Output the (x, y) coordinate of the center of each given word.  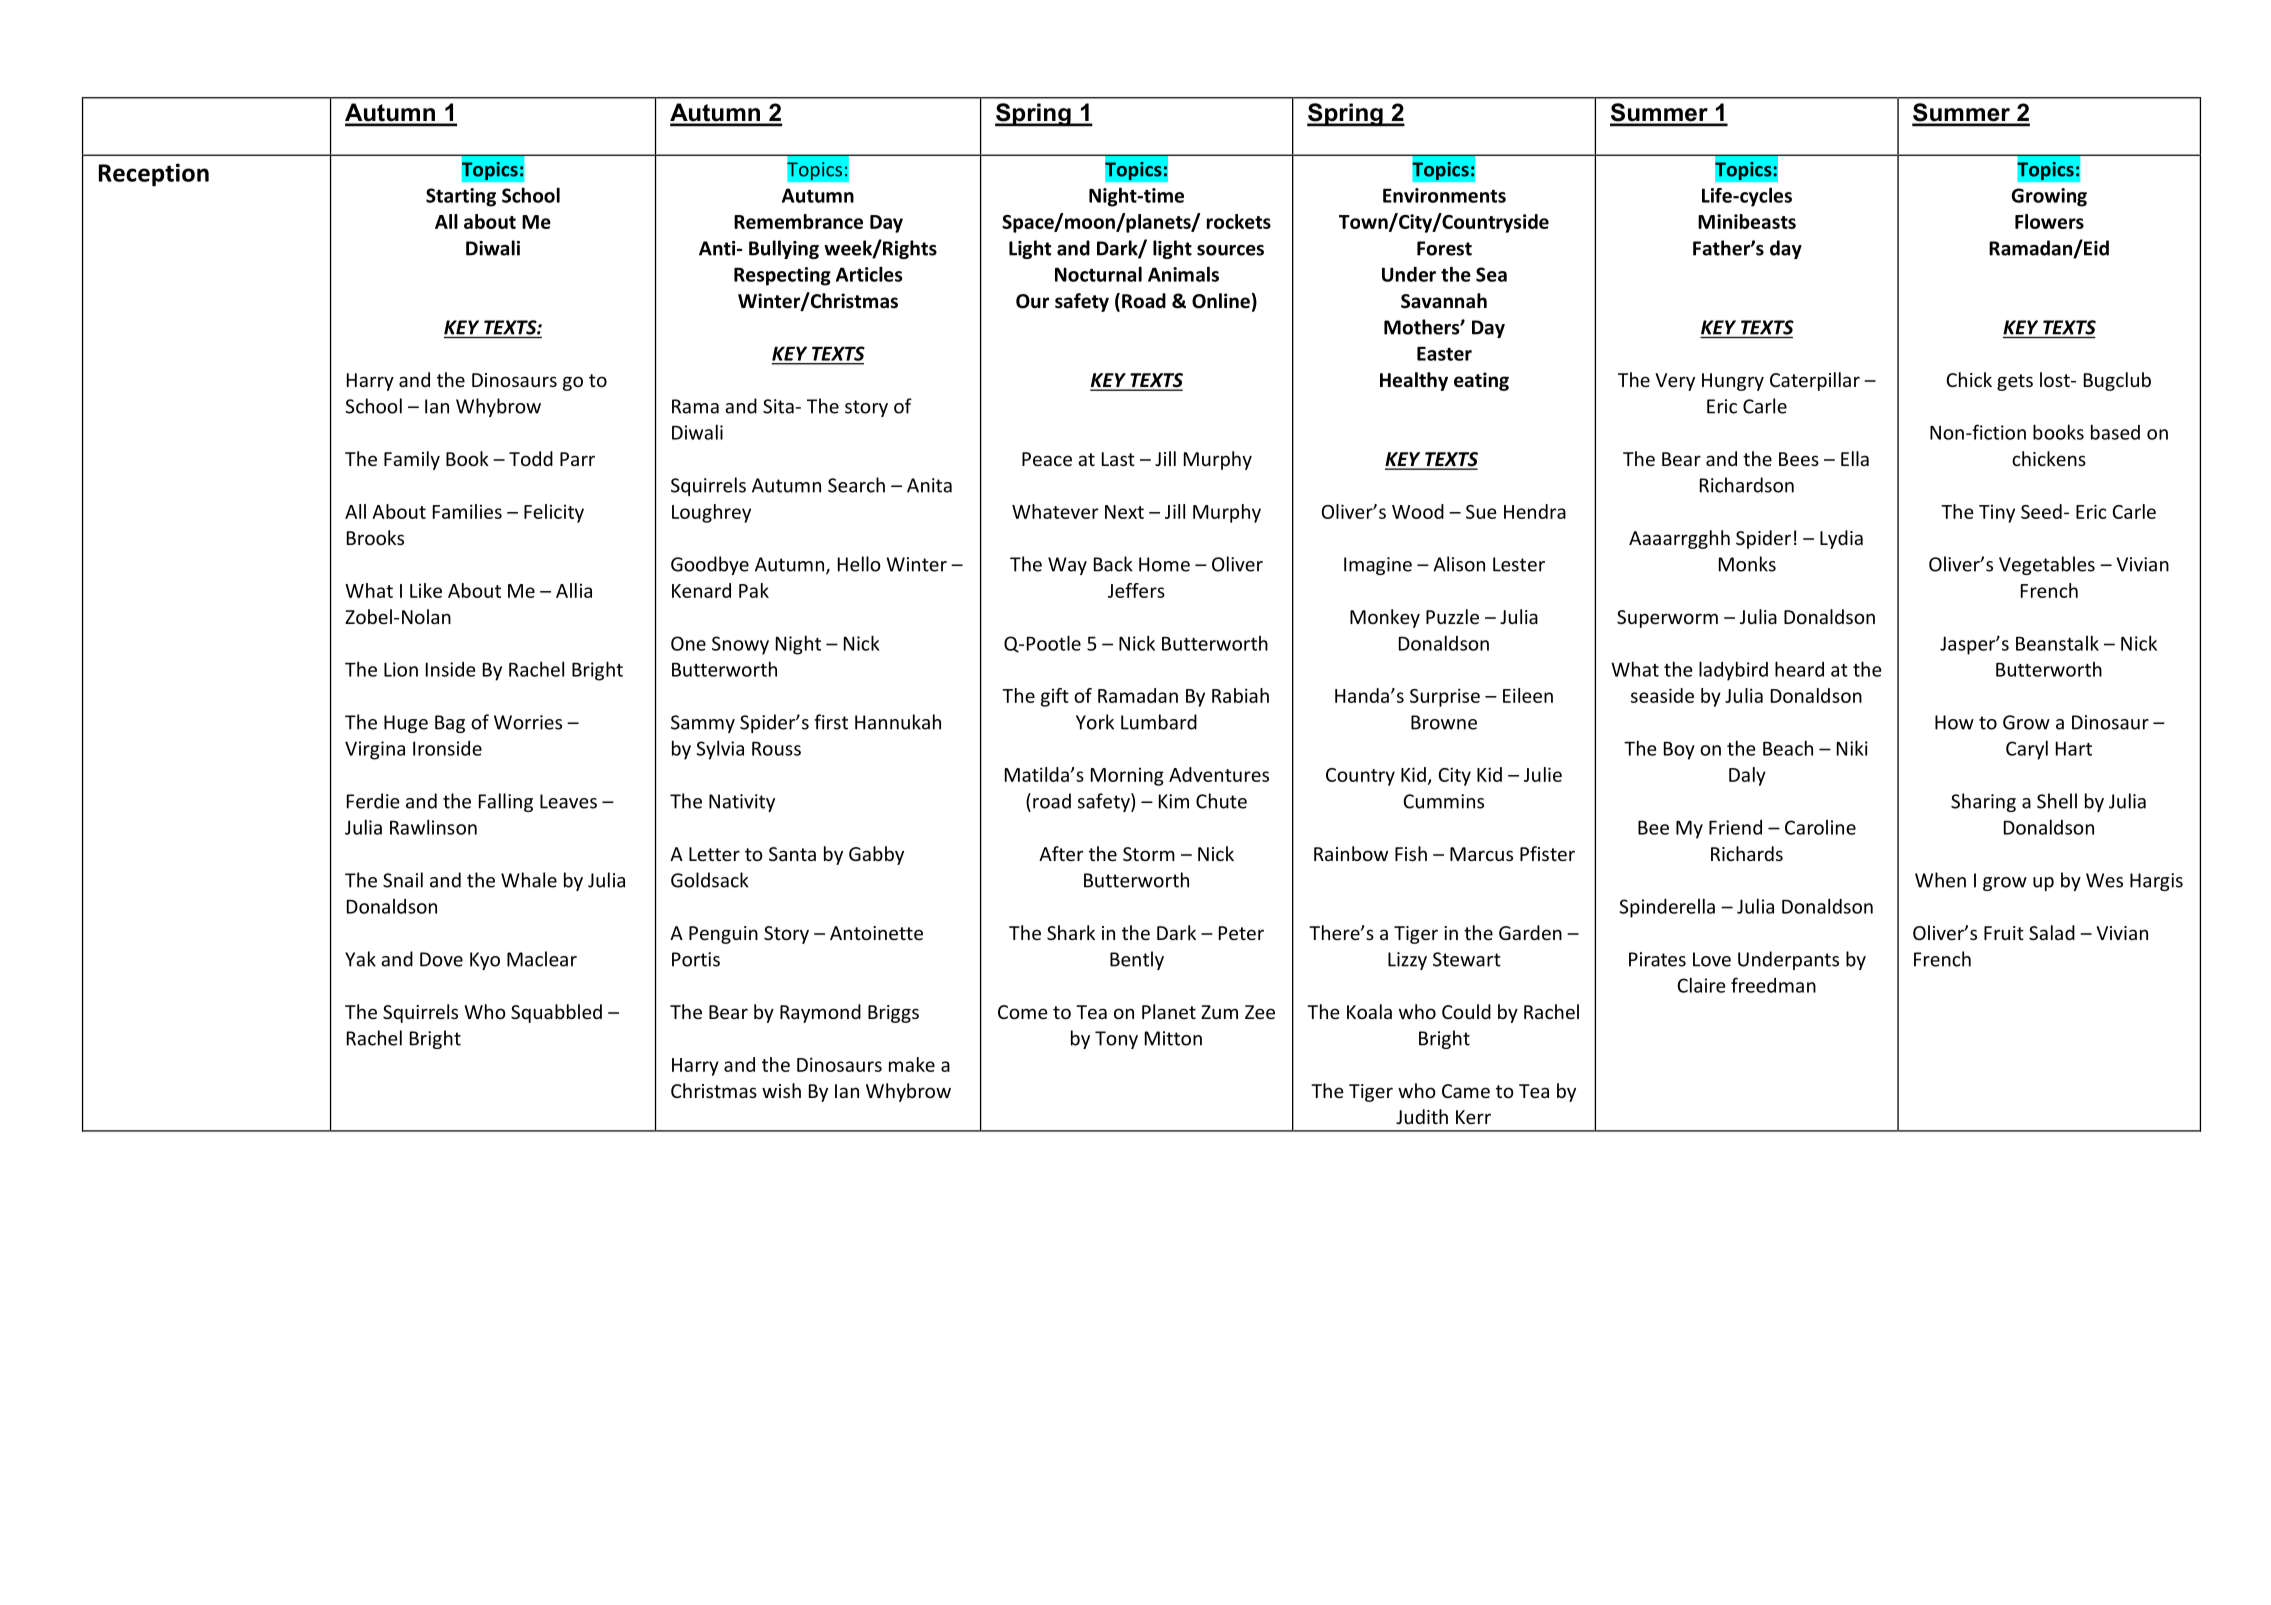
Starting (461, 197)
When (1940, 880)
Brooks (375, 537)
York (1095, 722)
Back (1113, 564)
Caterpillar (1815, 381)
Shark (1071, 932)
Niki (1852, 748)
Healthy (1414, 381)
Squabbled (556, 1013)
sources (1230, 250)
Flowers (2049, 221)
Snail (403, 880)
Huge (406, 724)
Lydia (1841, 539)
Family (412, 460)
